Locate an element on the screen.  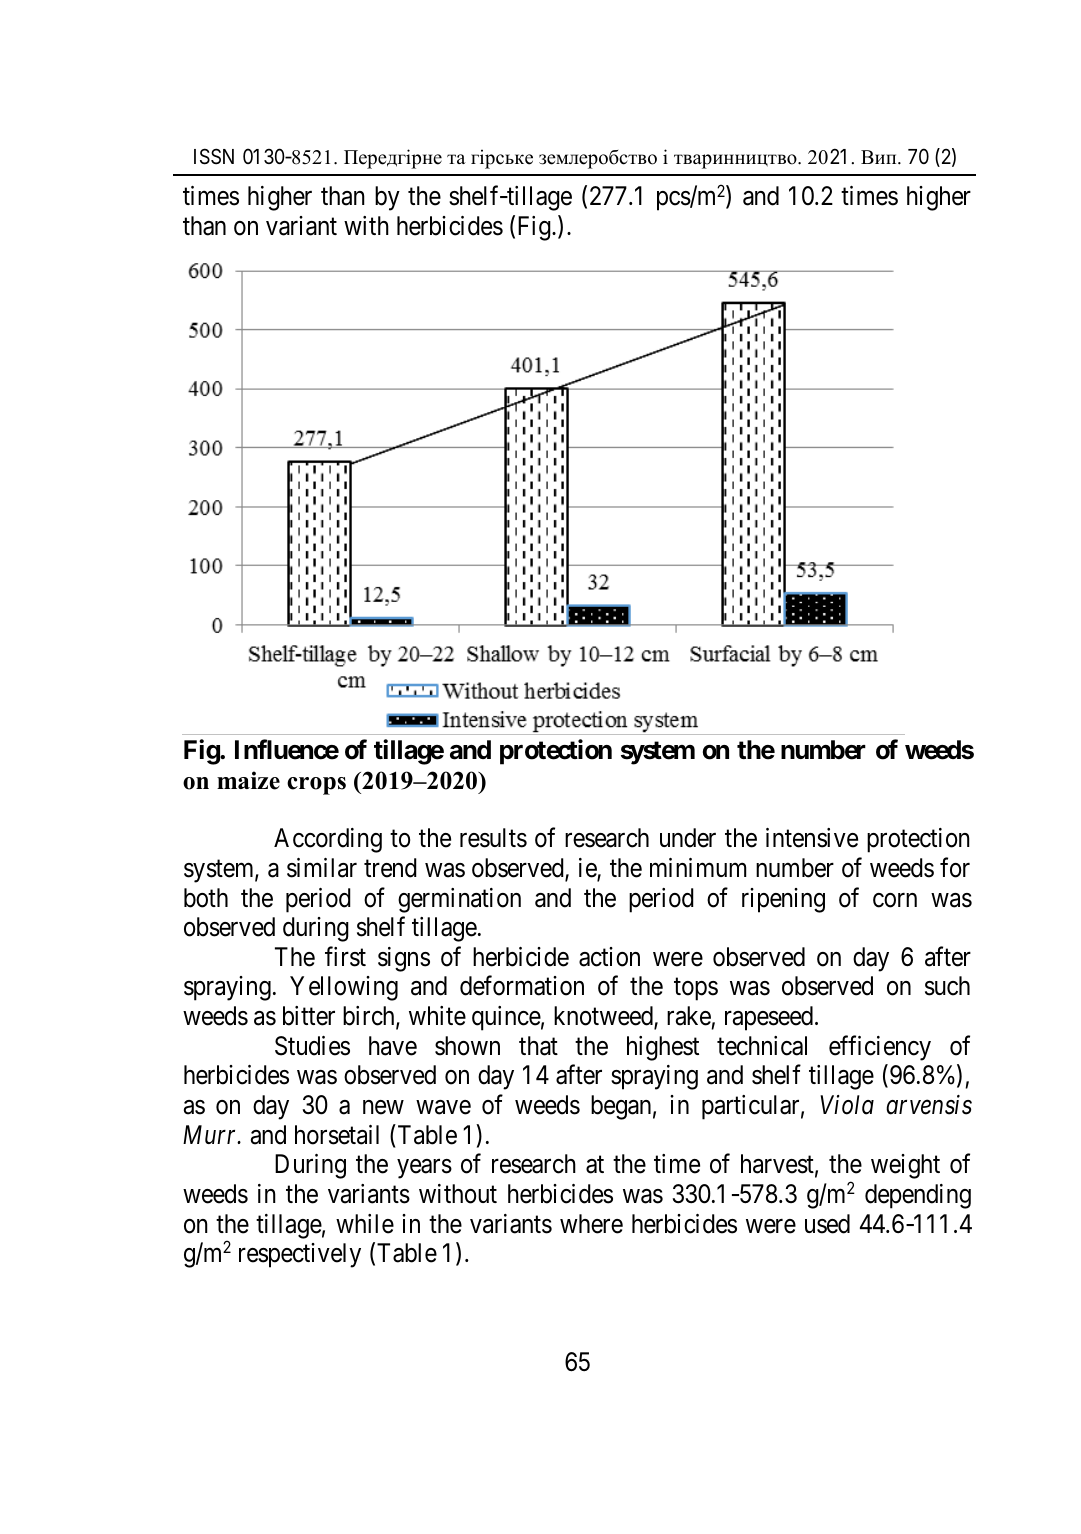
ISSN is located at coordinates (214, 156).
